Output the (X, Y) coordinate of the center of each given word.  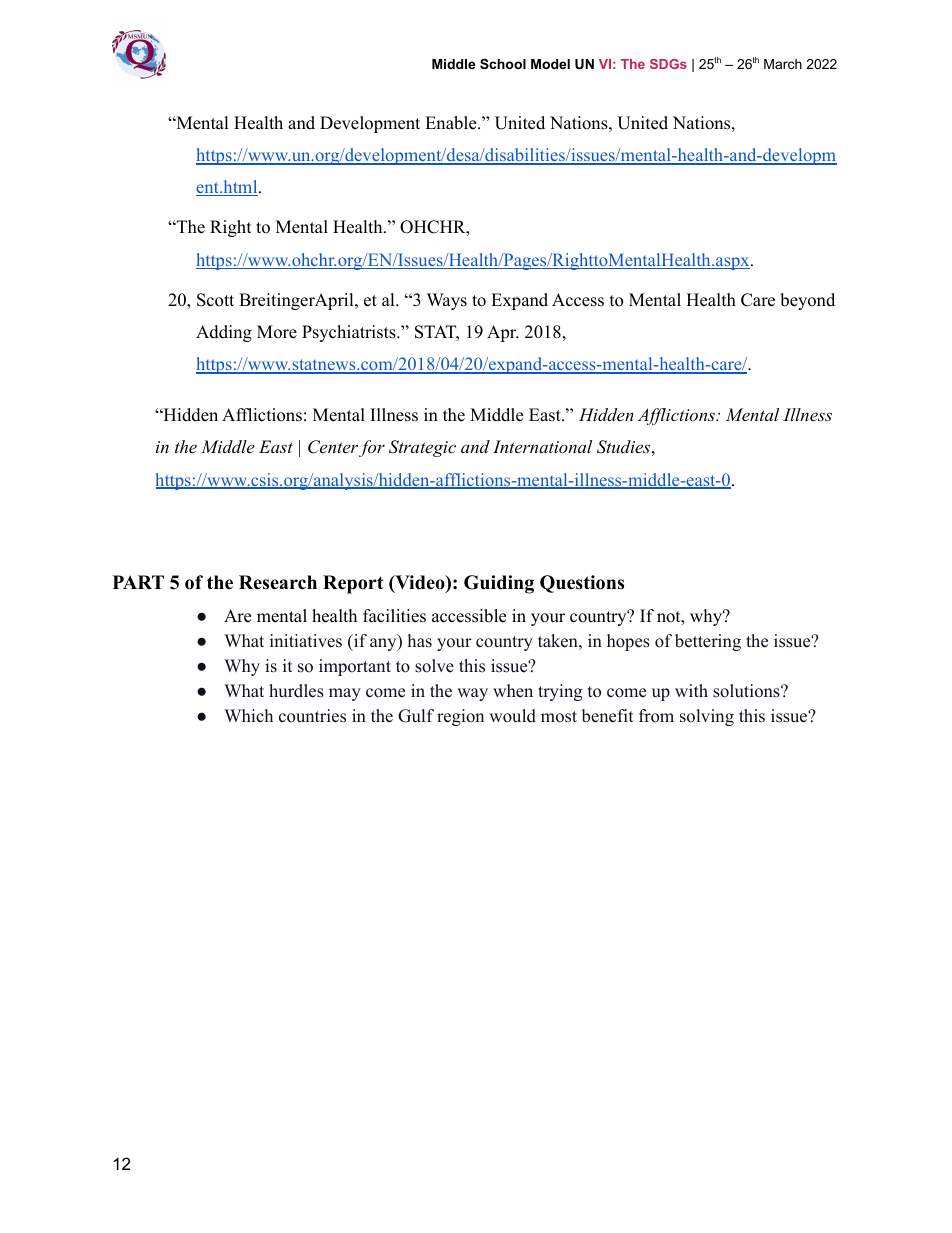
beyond (807, 301)
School (503, 64)
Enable (452, 123)
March (783, 64)
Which (248, 715)
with (691, 690)
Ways (447, 301)
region (460, 717)
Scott (215, 300)
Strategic (422, 448)
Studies (623, 447)
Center (333, 447)
